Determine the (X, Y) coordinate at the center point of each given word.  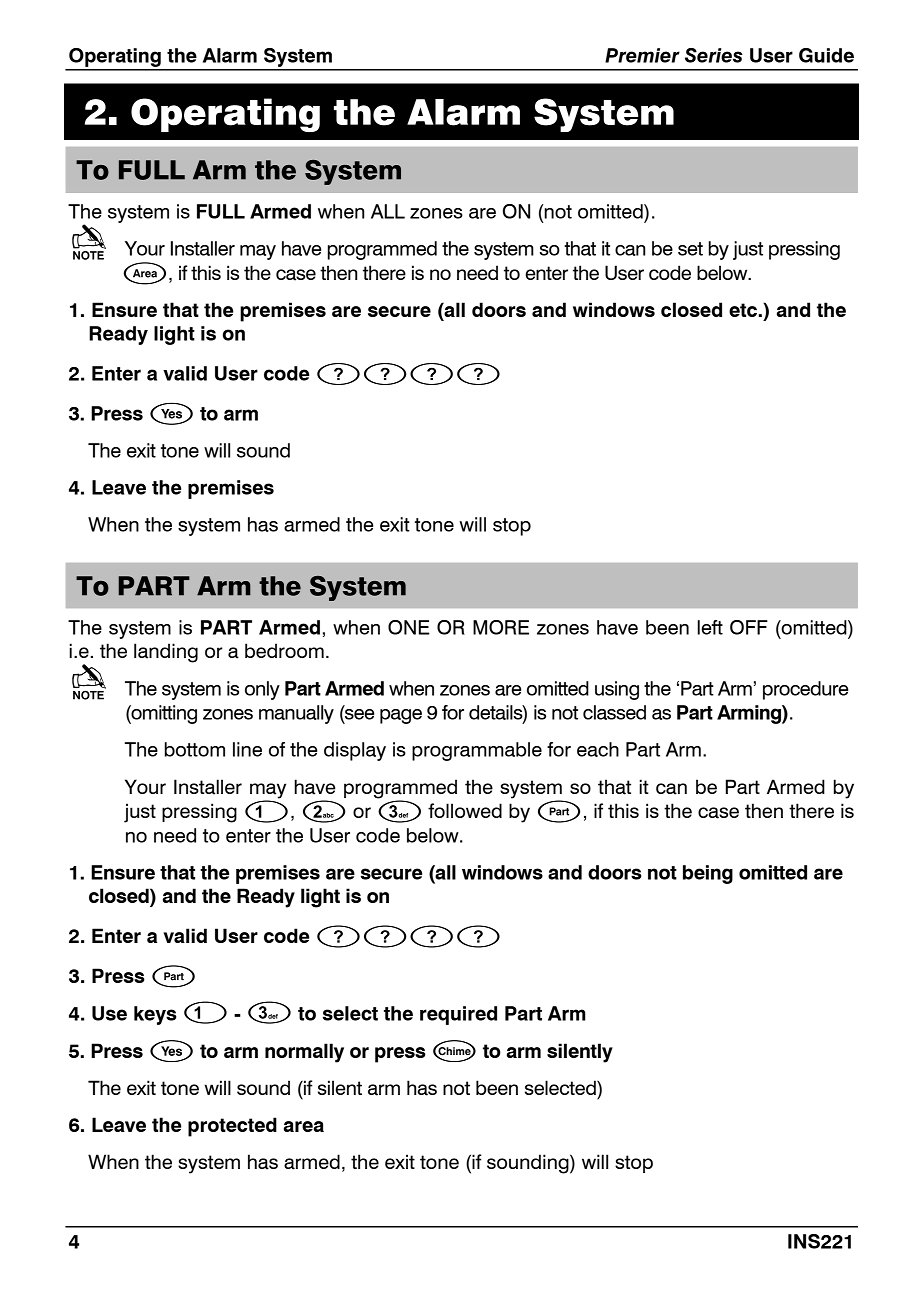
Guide (826, 55)
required (458, 1015)
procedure (805, 690)
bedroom (284, 650)
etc (743, 310)
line (247, 749)
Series (714, 55)
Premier (642, 55)
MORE (501, 627)
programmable (477, 751)
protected (232, 1127)
